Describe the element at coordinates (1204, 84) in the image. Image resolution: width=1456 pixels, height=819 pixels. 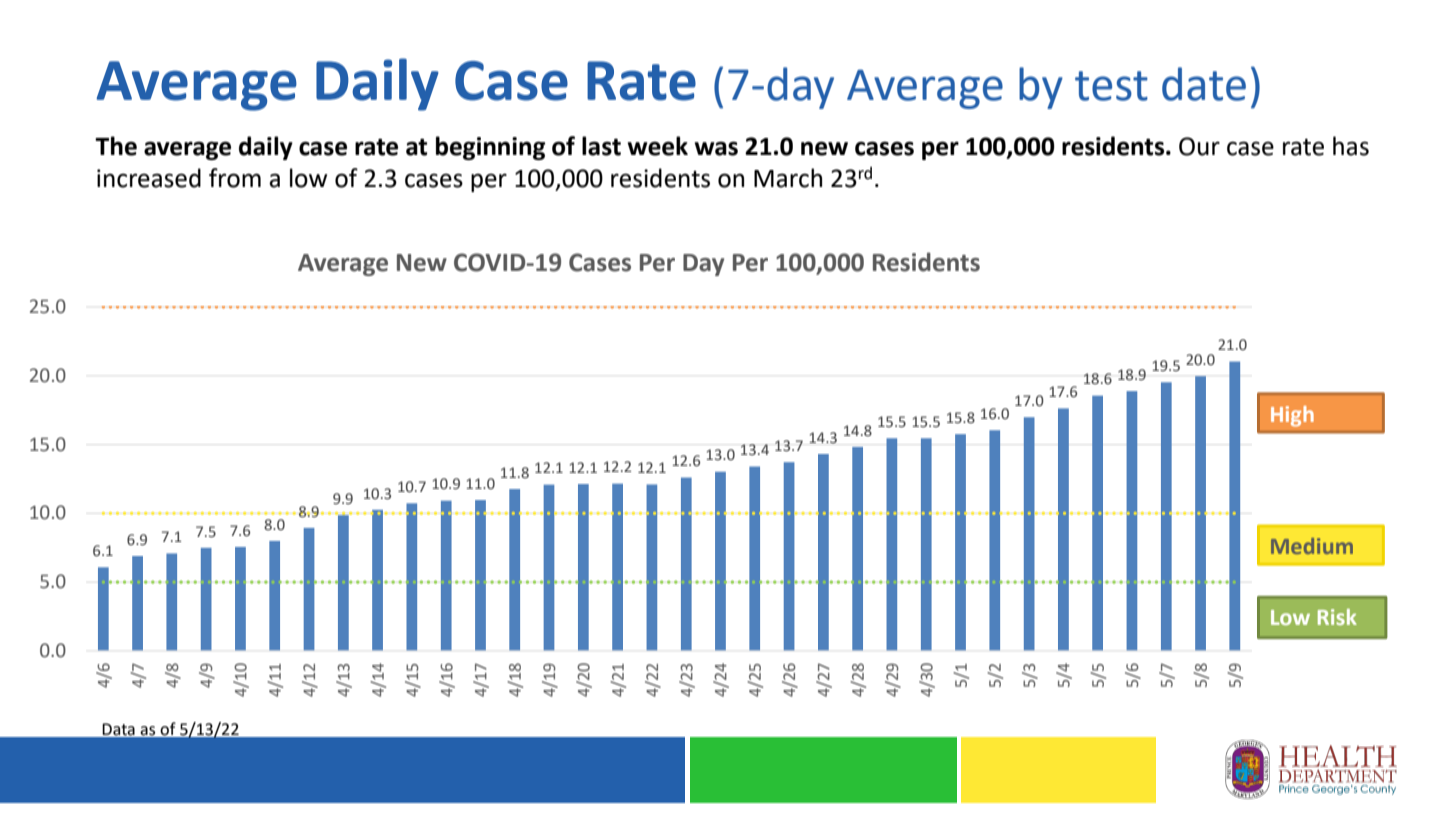
I see `date` at that location.
